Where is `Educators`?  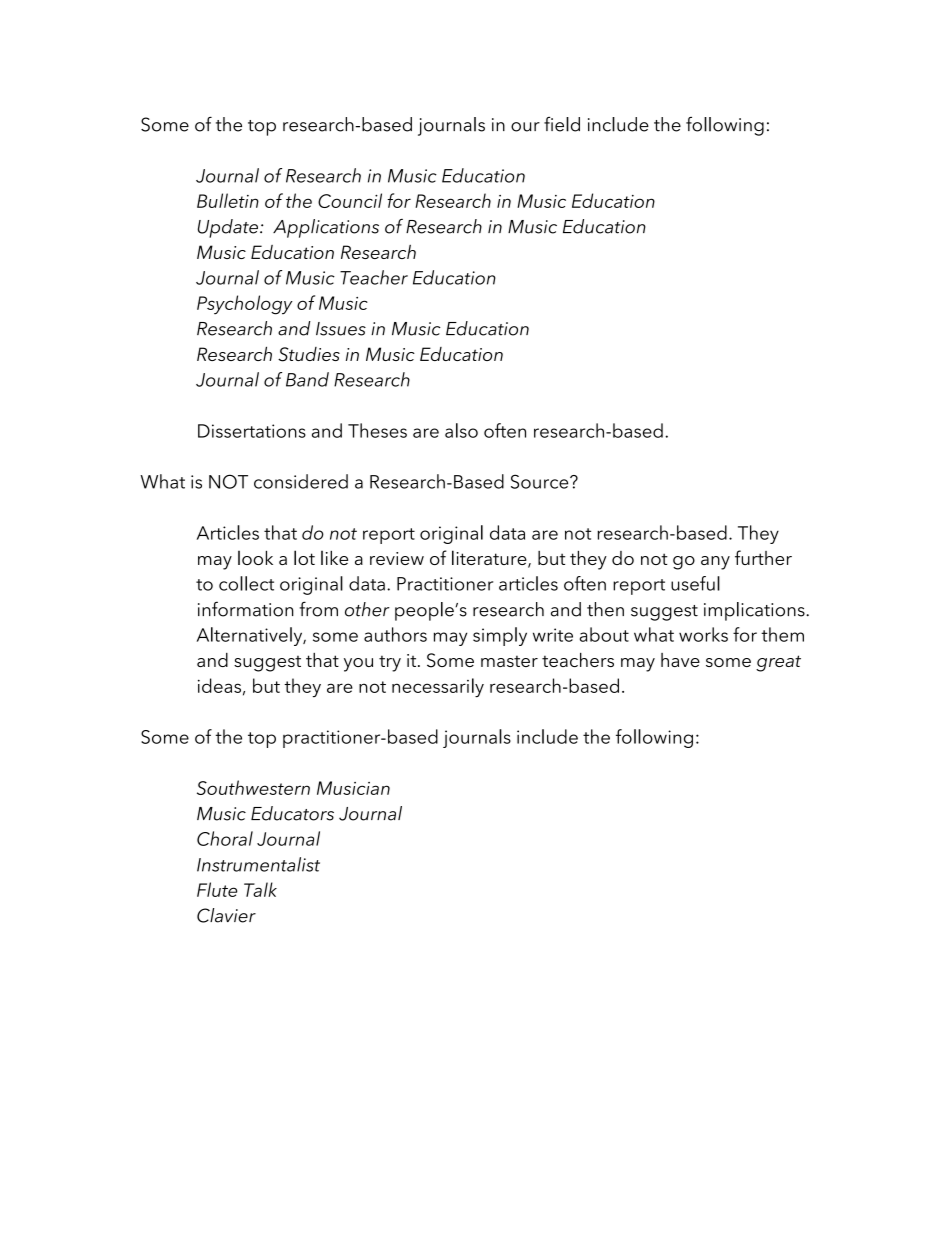
Educators is located at coordinates (292, 813).
